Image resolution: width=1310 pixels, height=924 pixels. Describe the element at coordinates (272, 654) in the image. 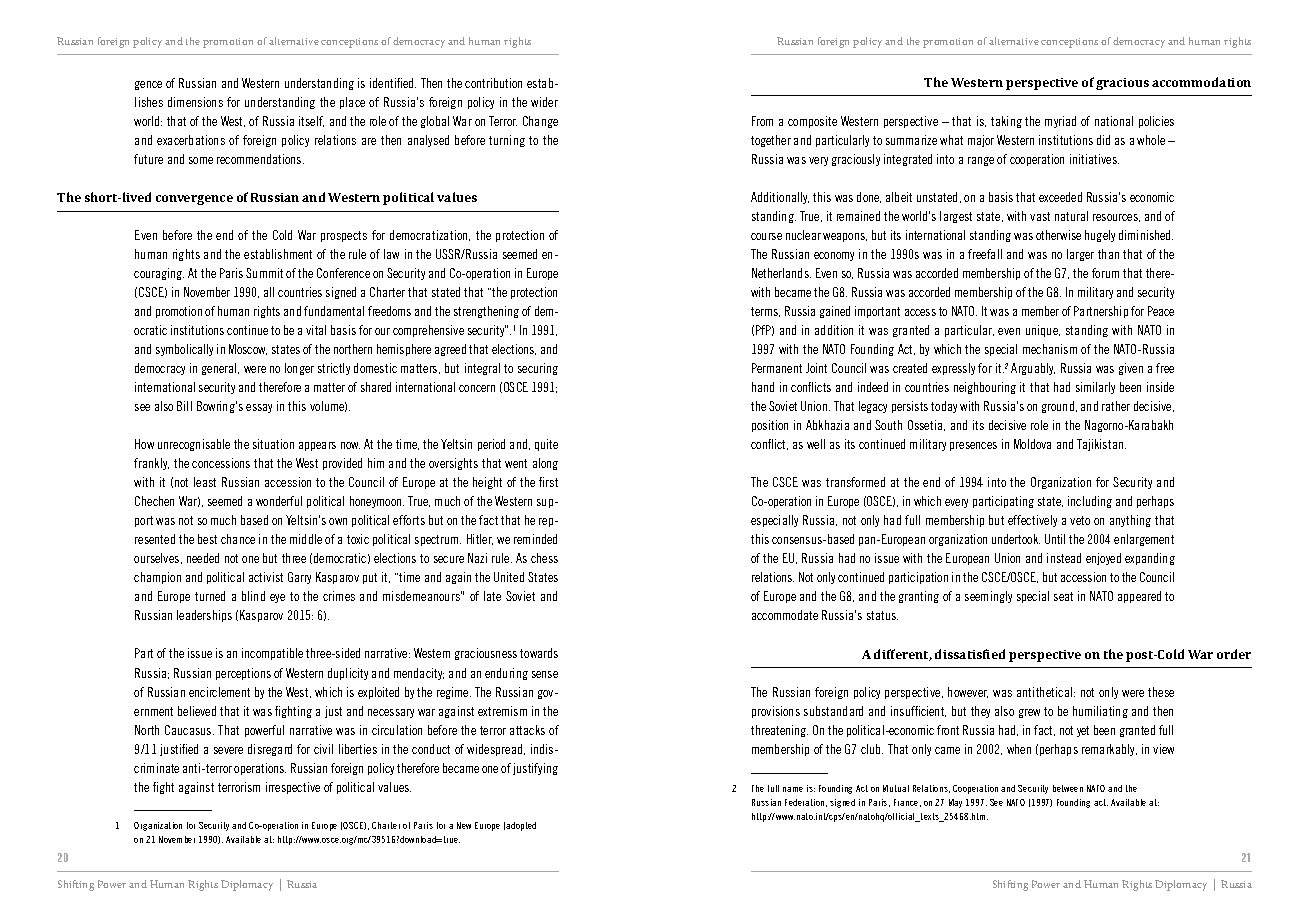

I see `incompatible` at that location.
